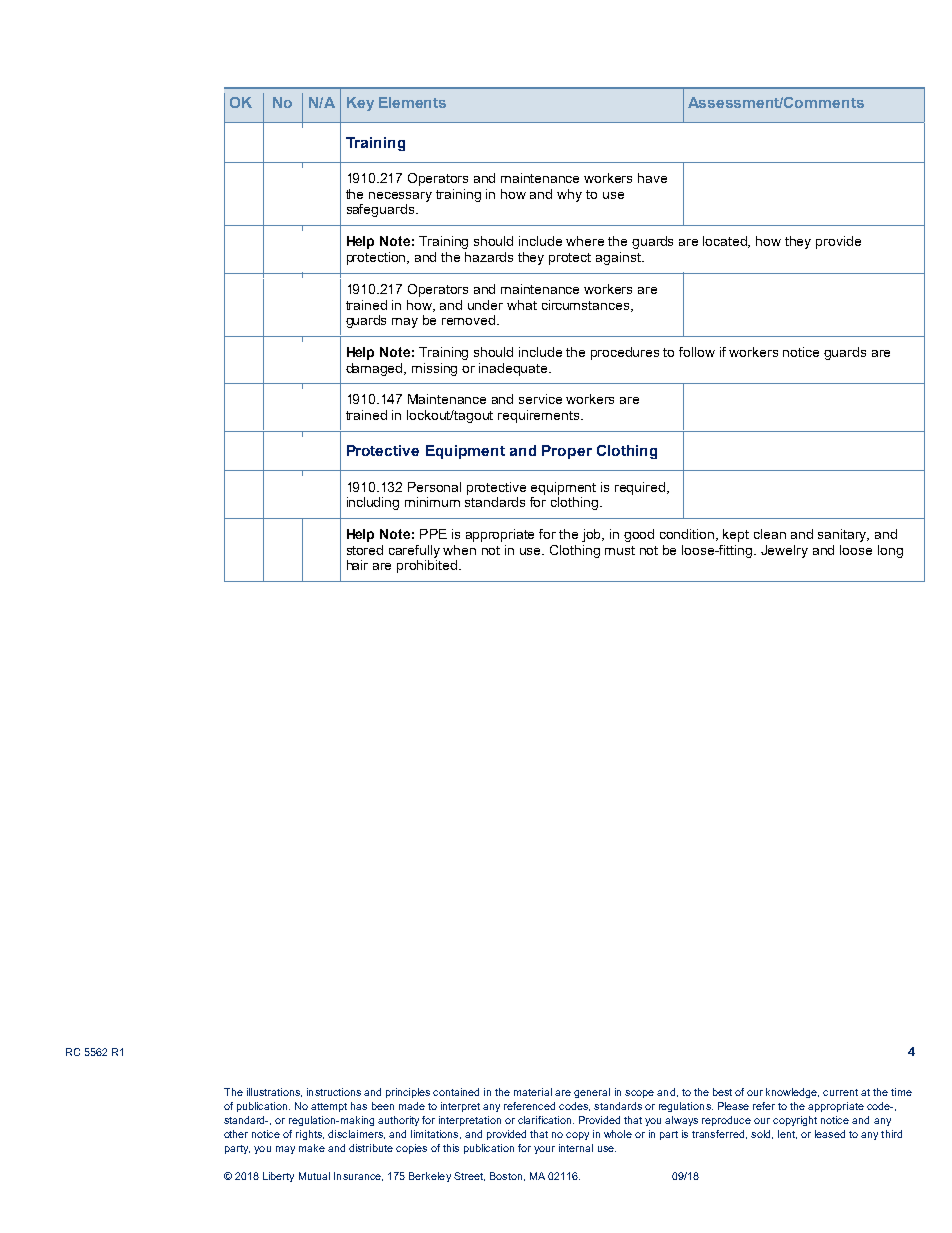 The width and height of the image is (952, 1233). I want to click on leased, so click(830, 1134).
